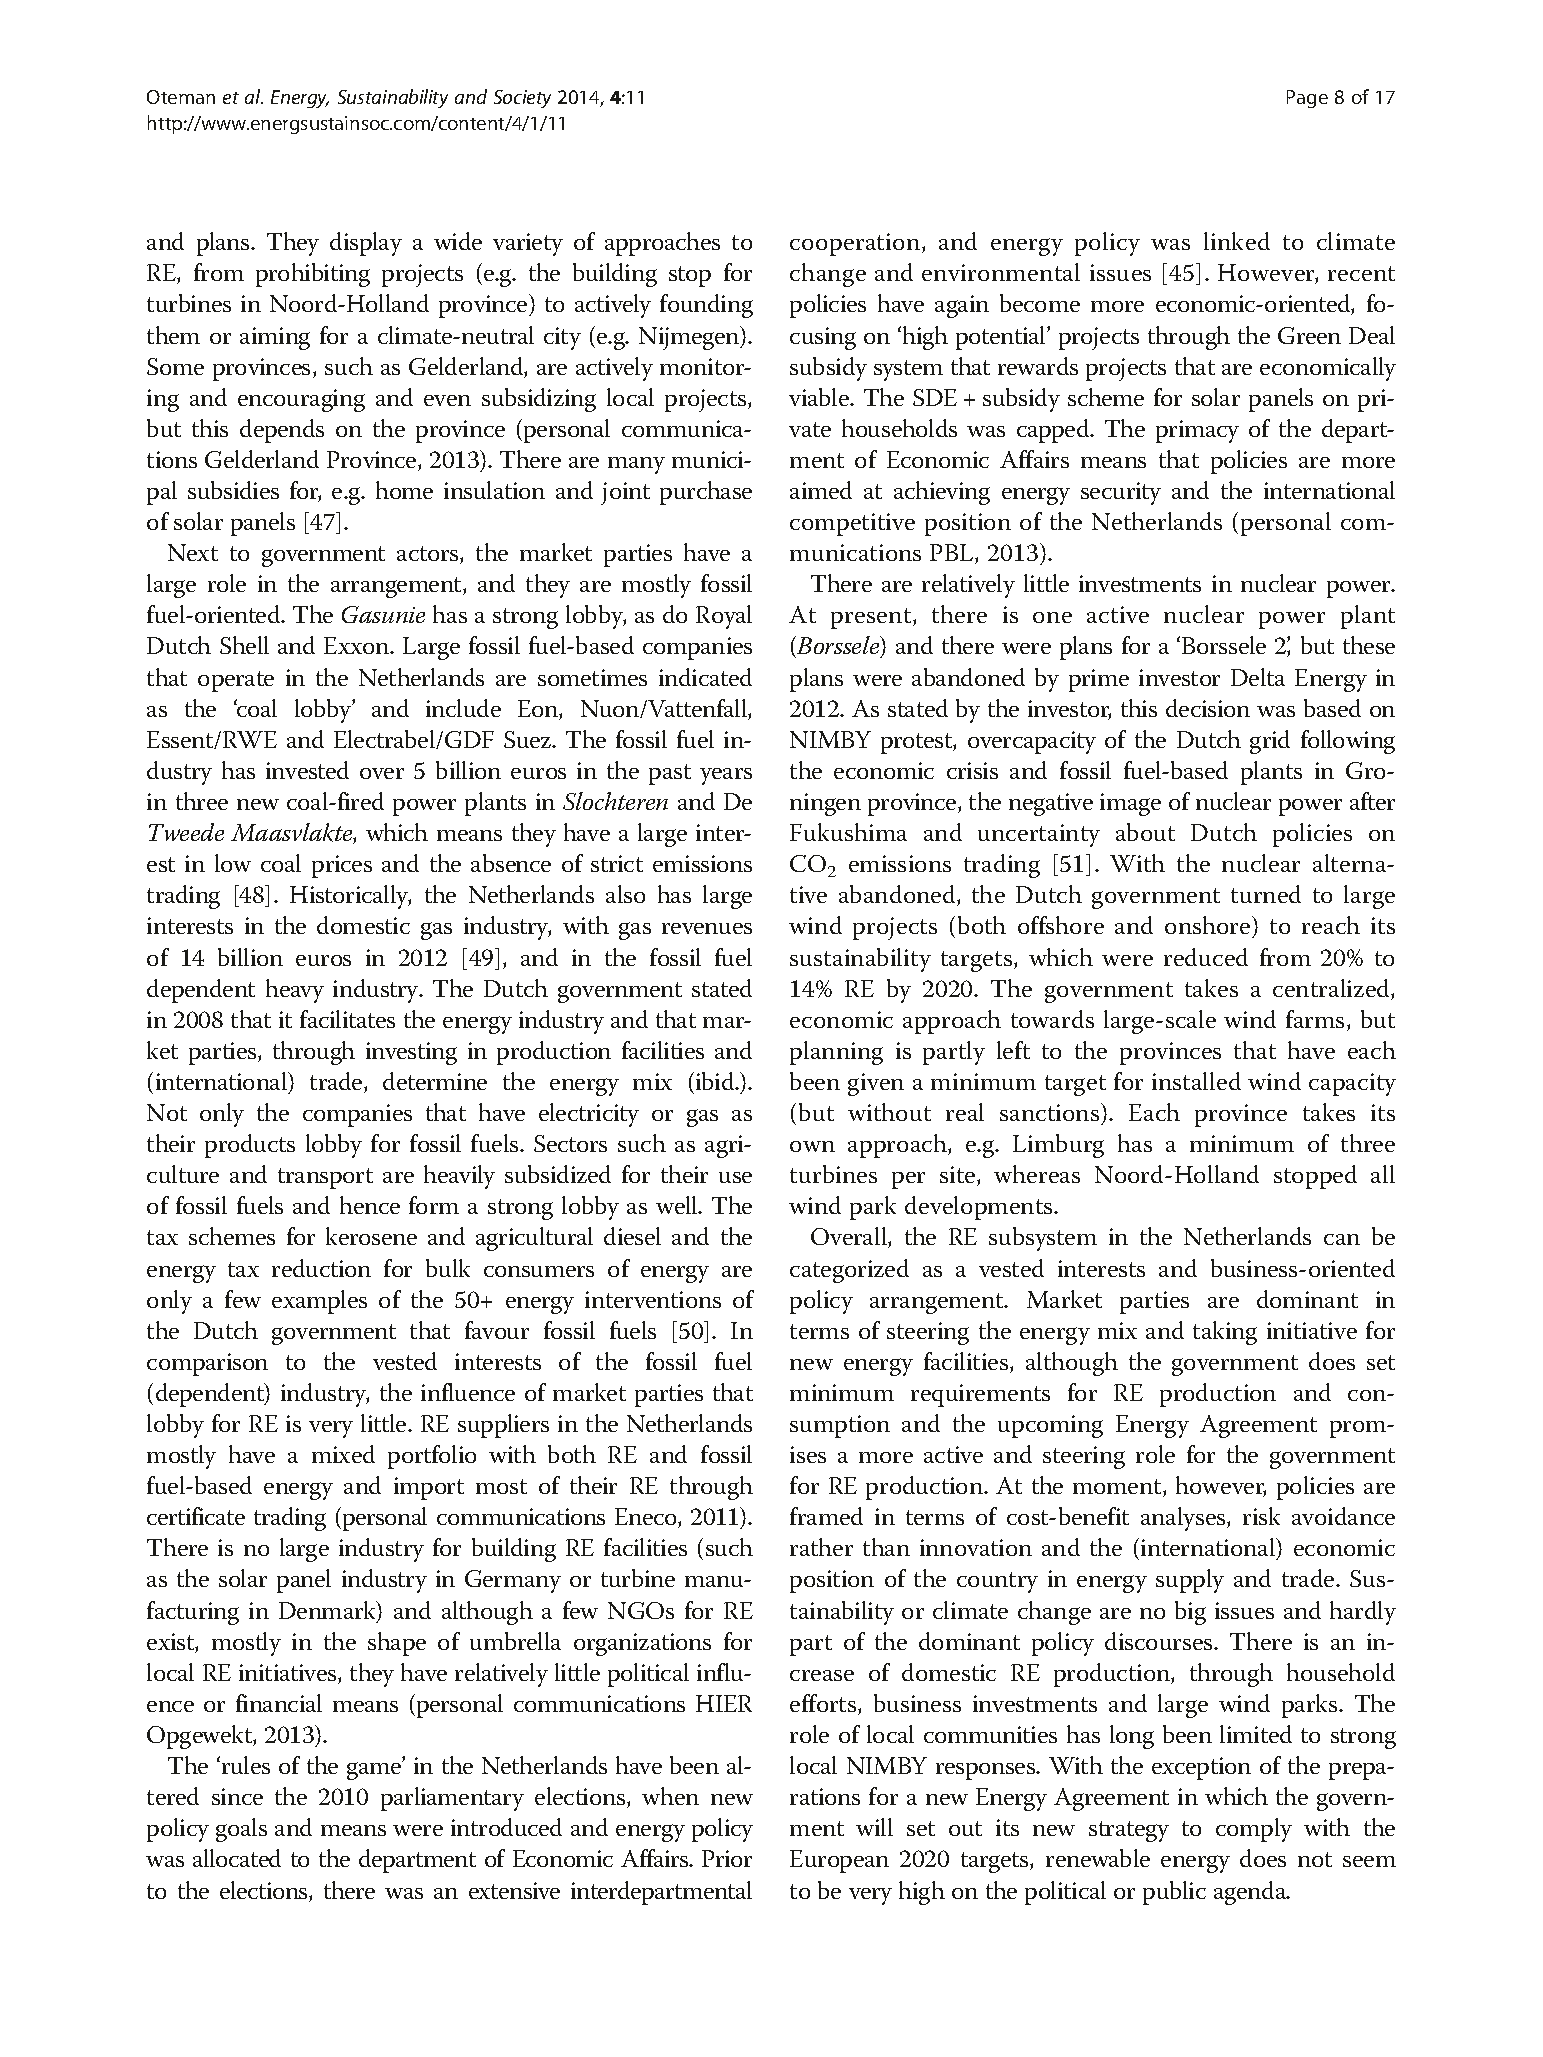 This page has width=1543, height=2057. What do you see at coordinates (856, 244) in the page?
I see `cooperation` at bounding box center [856, 244].
